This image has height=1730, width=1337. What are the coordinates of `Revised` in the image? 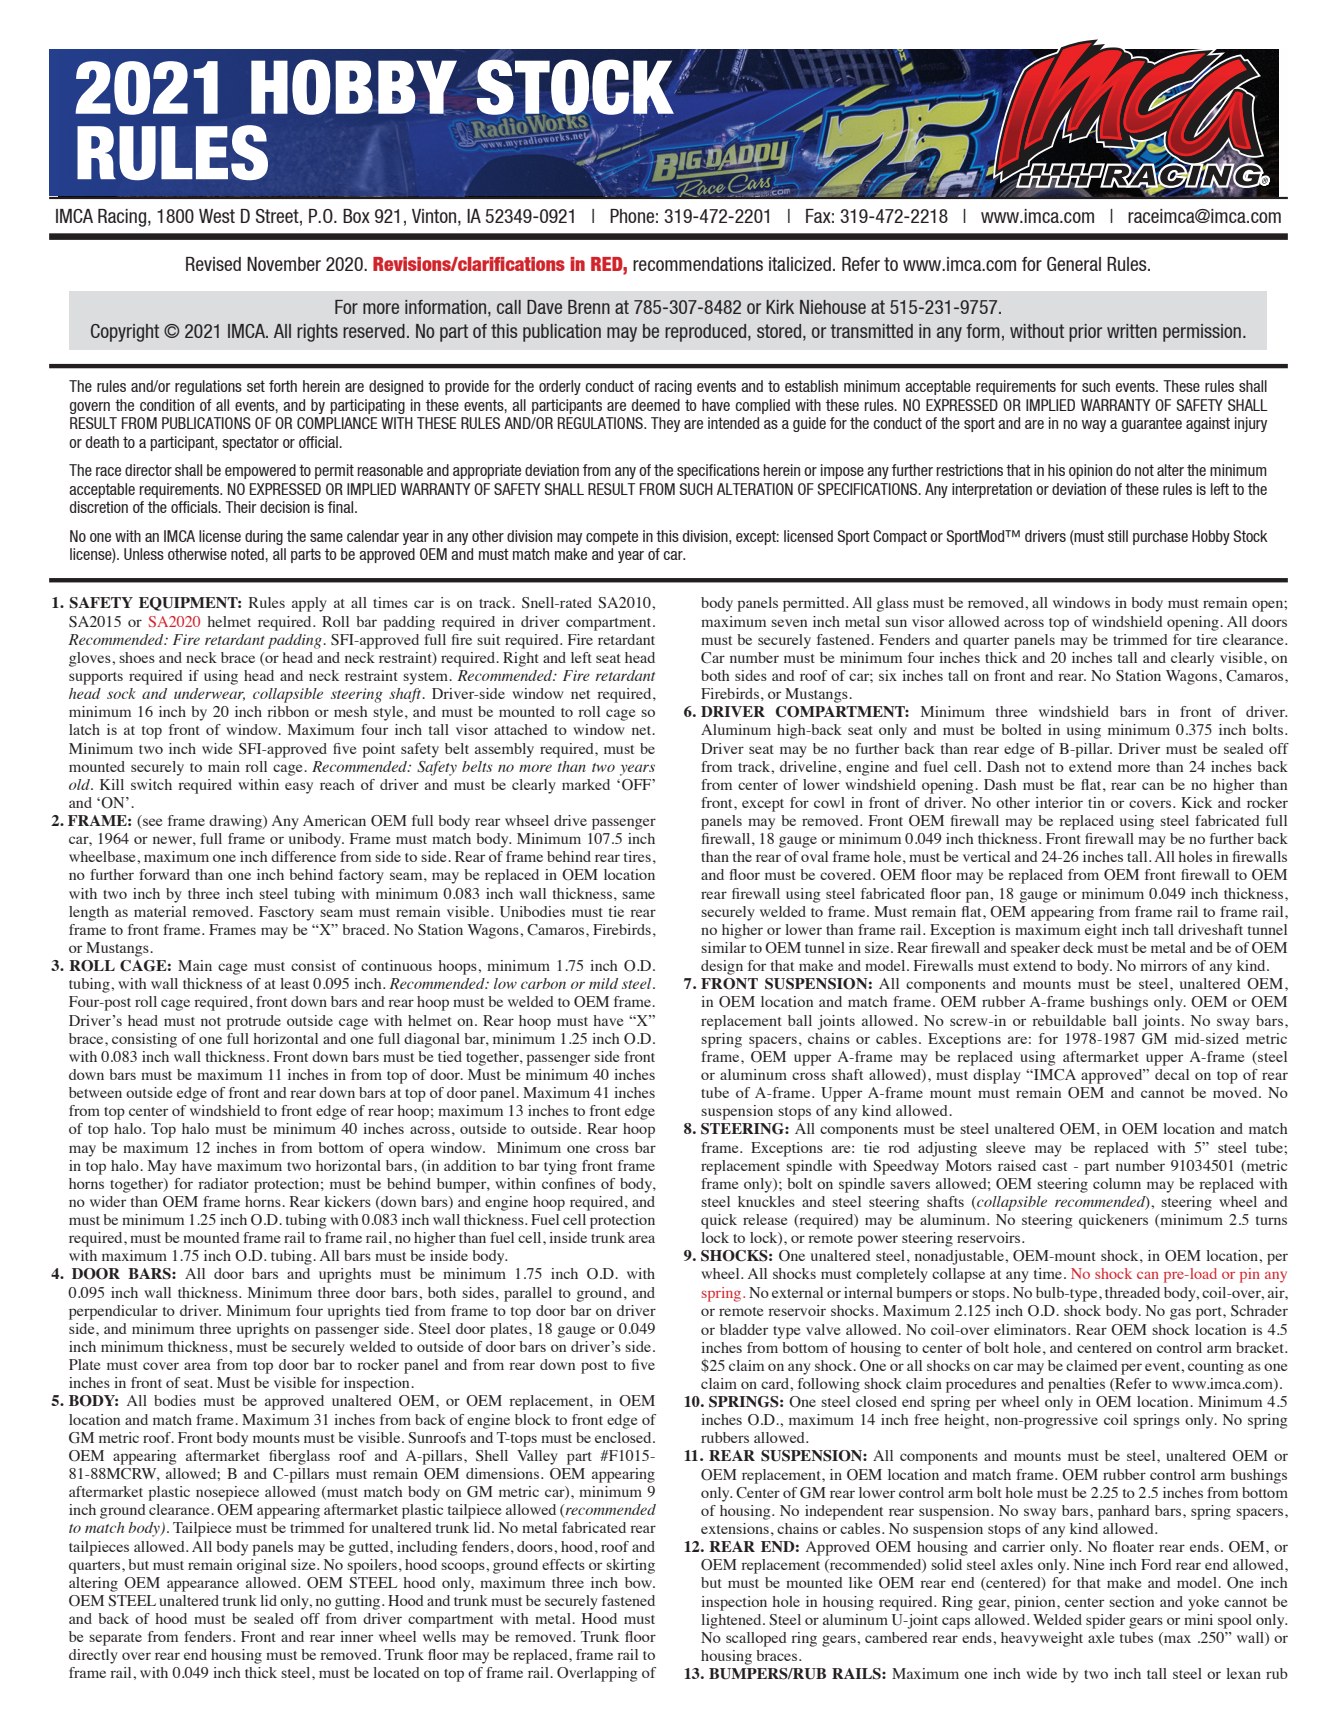 It's located at (213, 264).
